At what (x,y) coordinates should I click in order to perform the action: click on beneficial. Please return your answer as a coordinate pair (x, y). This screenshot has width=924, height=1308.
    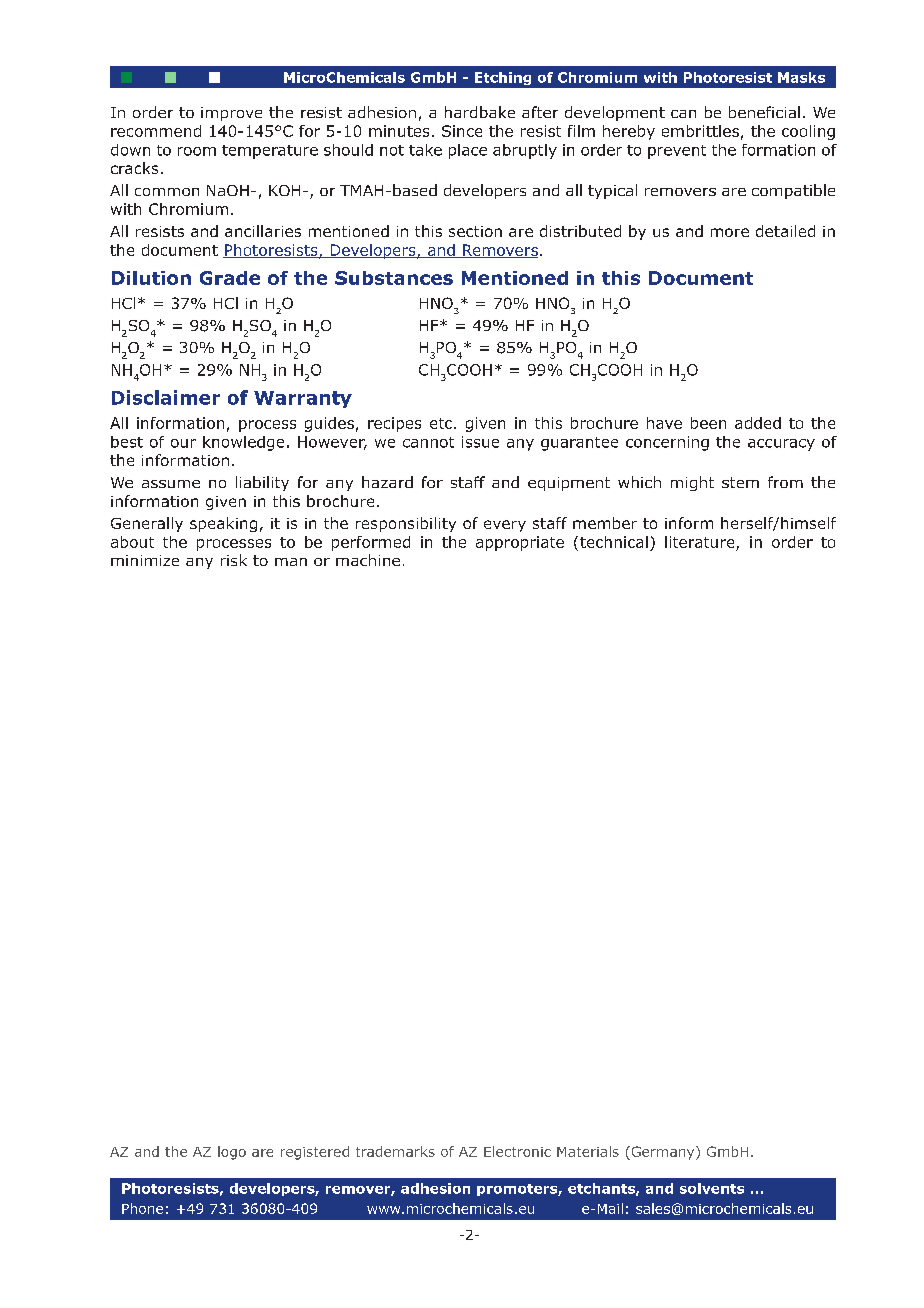
    Looking at the image, I should click on (764, 112).
